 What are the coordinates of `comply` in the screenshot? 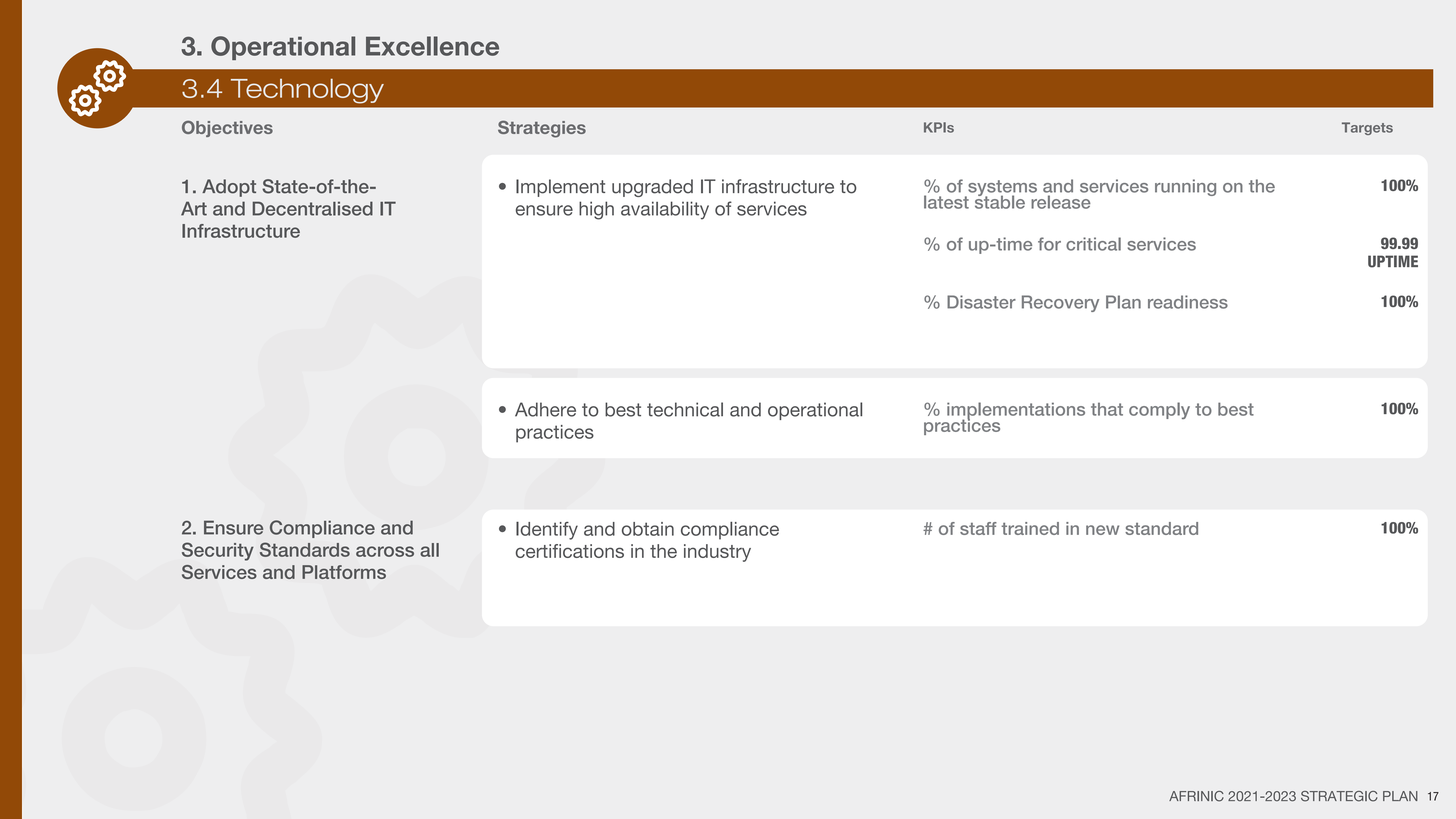 It's located at (1159, 410).
